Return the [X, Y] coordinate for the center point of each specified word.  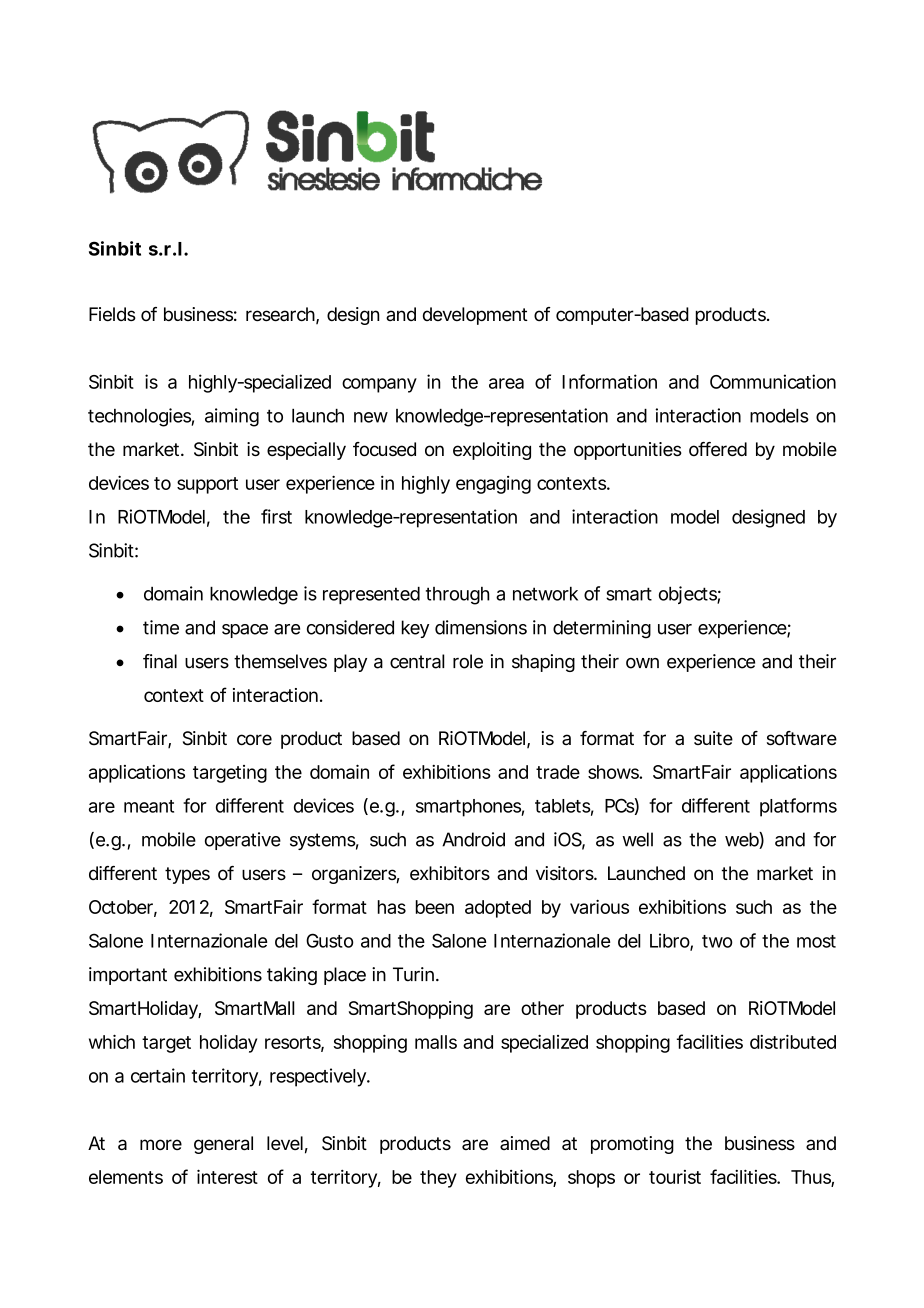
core [254, 740]
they [438, 1179]
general [223, 1145]
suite [713, 738]
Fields [112, 314]
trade [558, 772]
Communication [773, 381]
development [475, 316]
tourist [675, 1177]
